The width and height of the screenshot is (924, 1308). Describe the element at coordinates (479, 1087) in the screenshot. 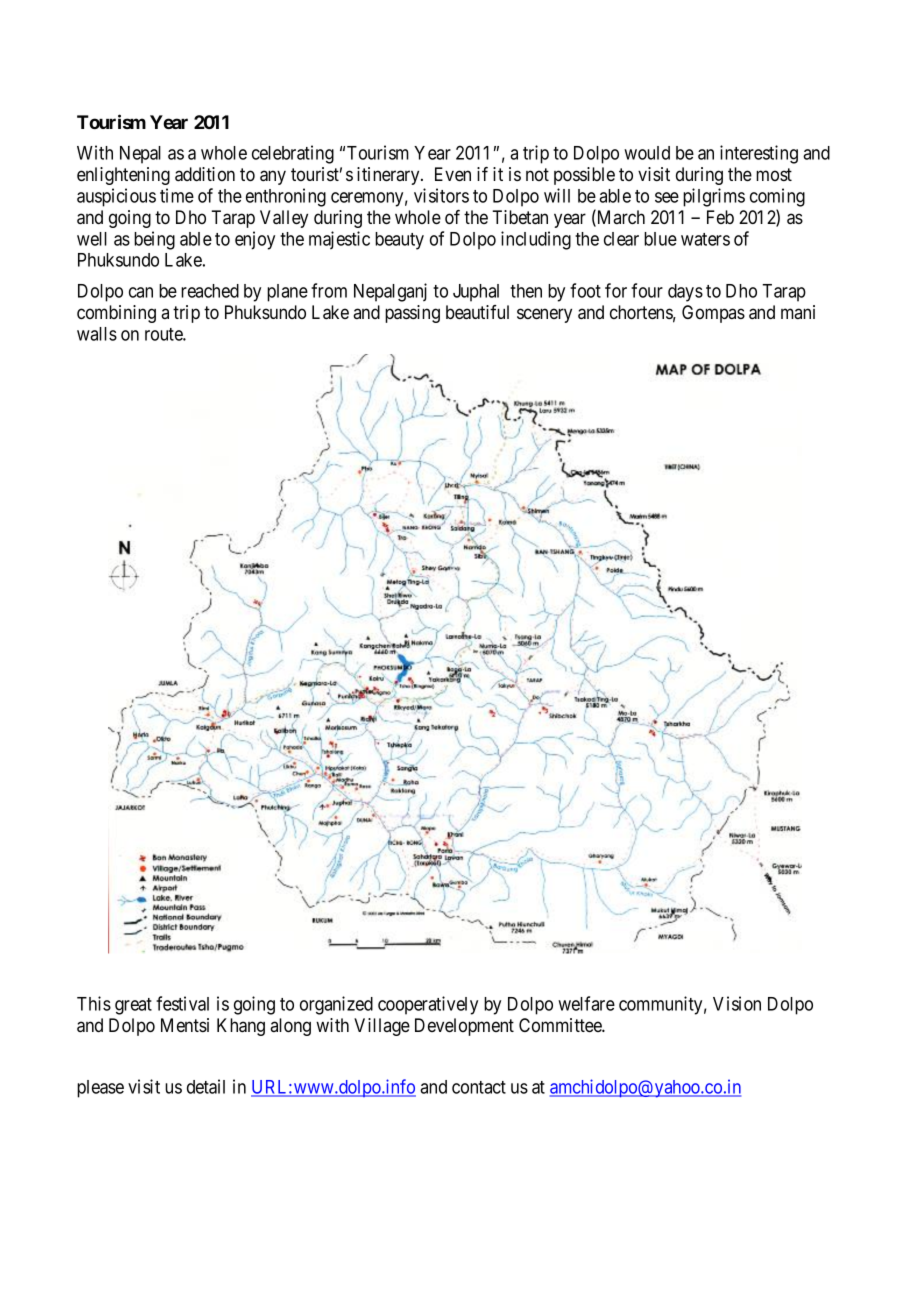

I see `contact` at that location.
